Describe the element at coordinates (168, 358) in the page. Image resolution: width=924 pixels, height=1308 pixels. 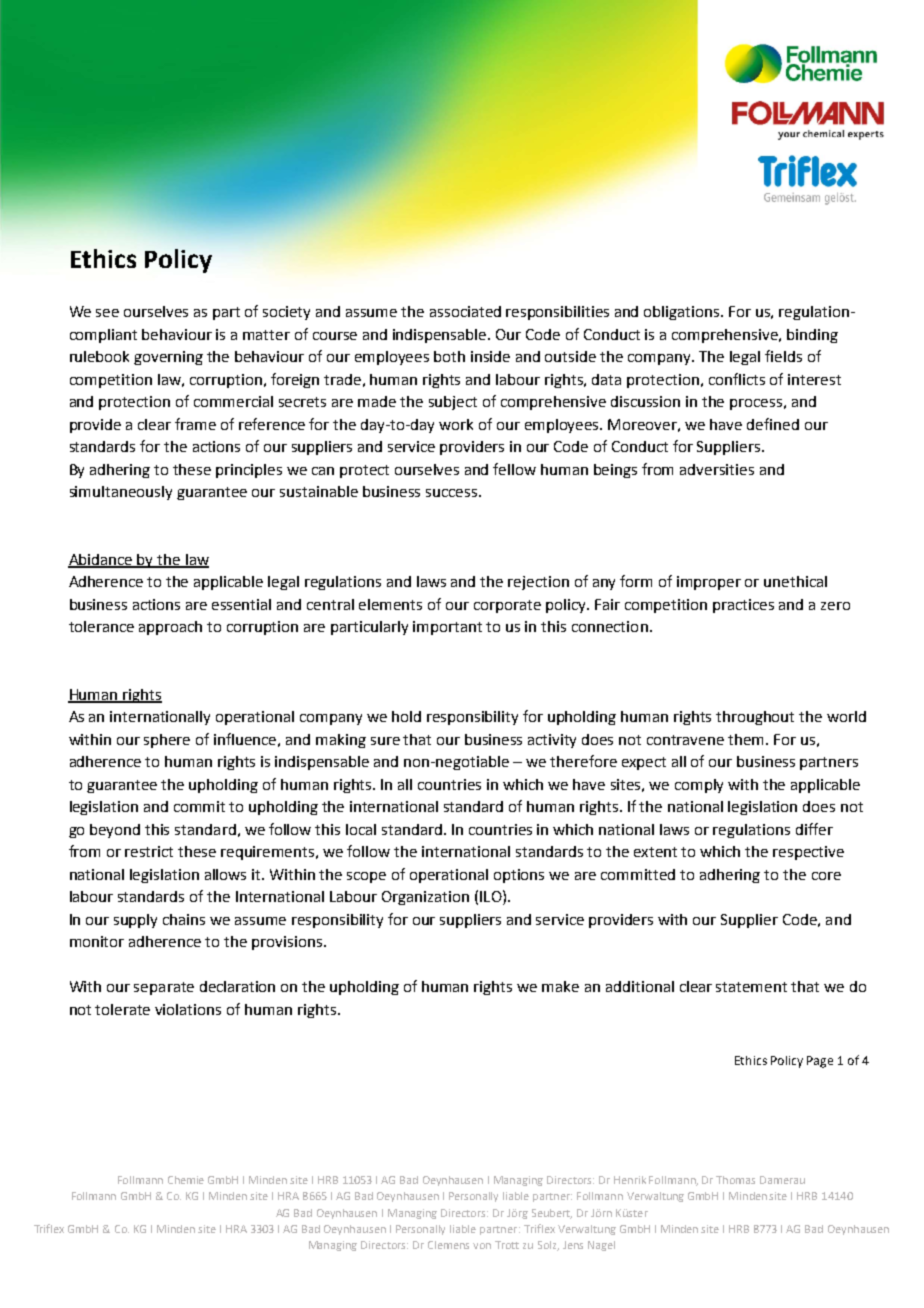
I see `governing` at that location.
